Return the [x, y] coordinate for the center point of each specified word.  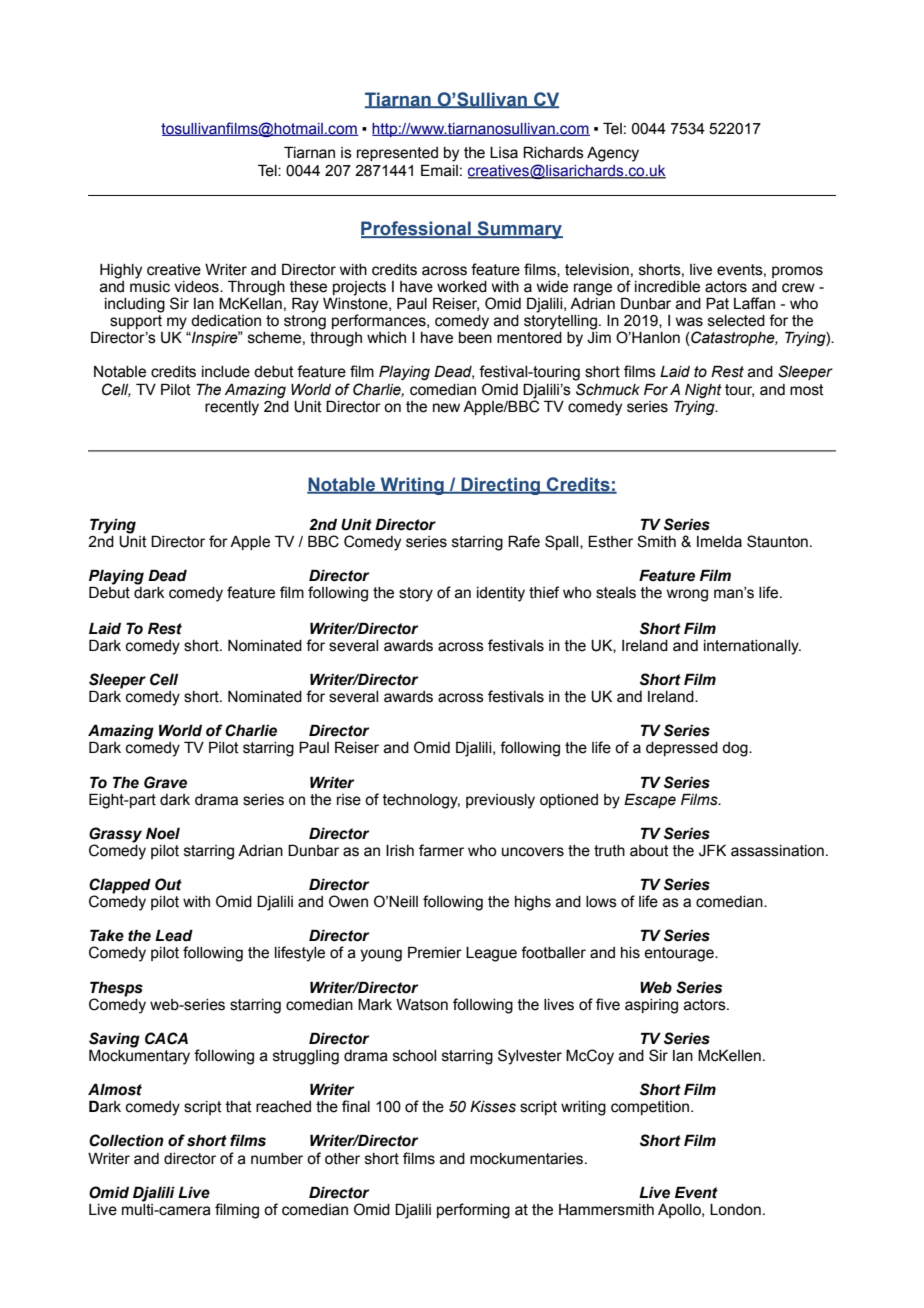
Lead [174, 935]
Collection [126, 1140]
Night [703, 391]
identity [501, 594]
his [630, 953]
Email [439, 170]
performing [473, 1211]
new [446, 408]
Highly [121, 271]
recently [232, 408]
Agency [613, 154]
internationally [752, 647]
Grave [165, 782]
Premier [435, 952]
